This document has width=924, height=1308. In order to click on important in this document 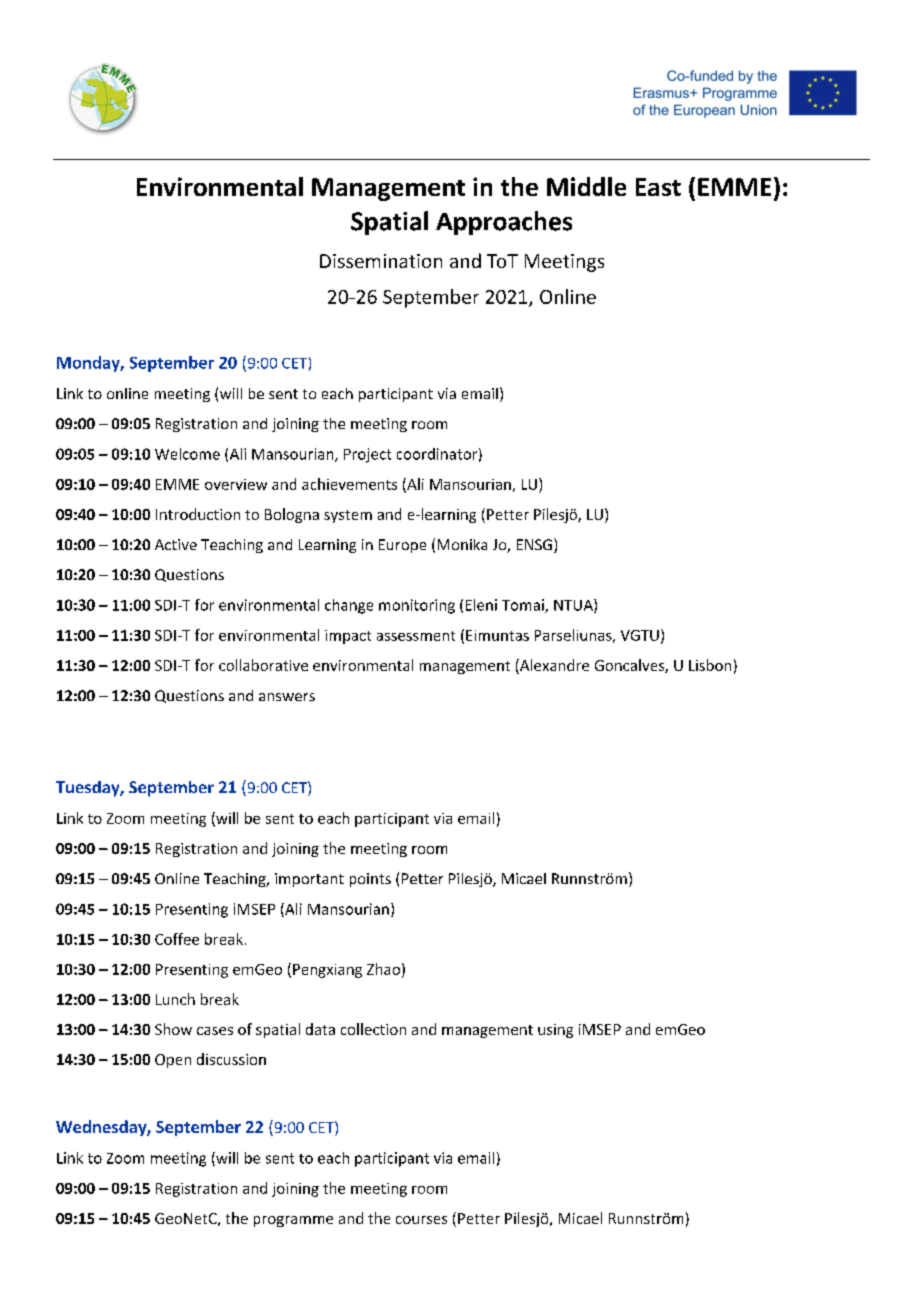, I will do `click(309, 880)`.
